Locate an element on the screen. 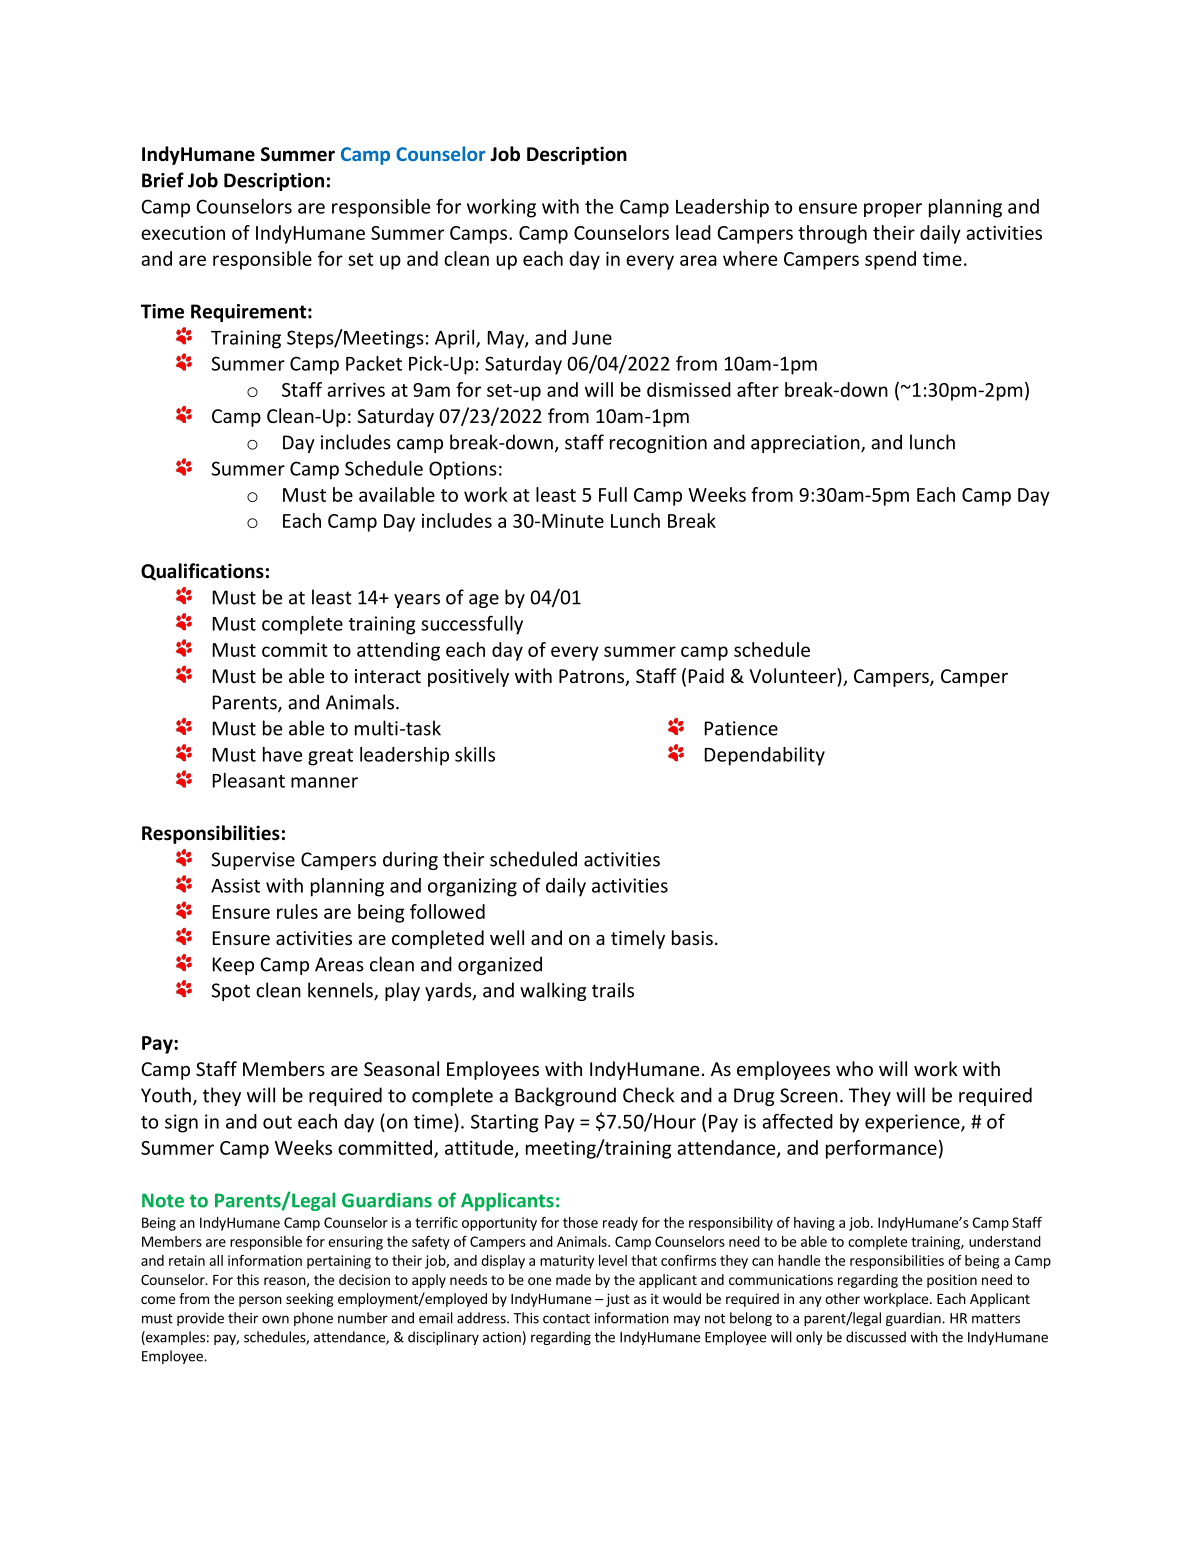  Dependability is located at coordinates (765, 756).
